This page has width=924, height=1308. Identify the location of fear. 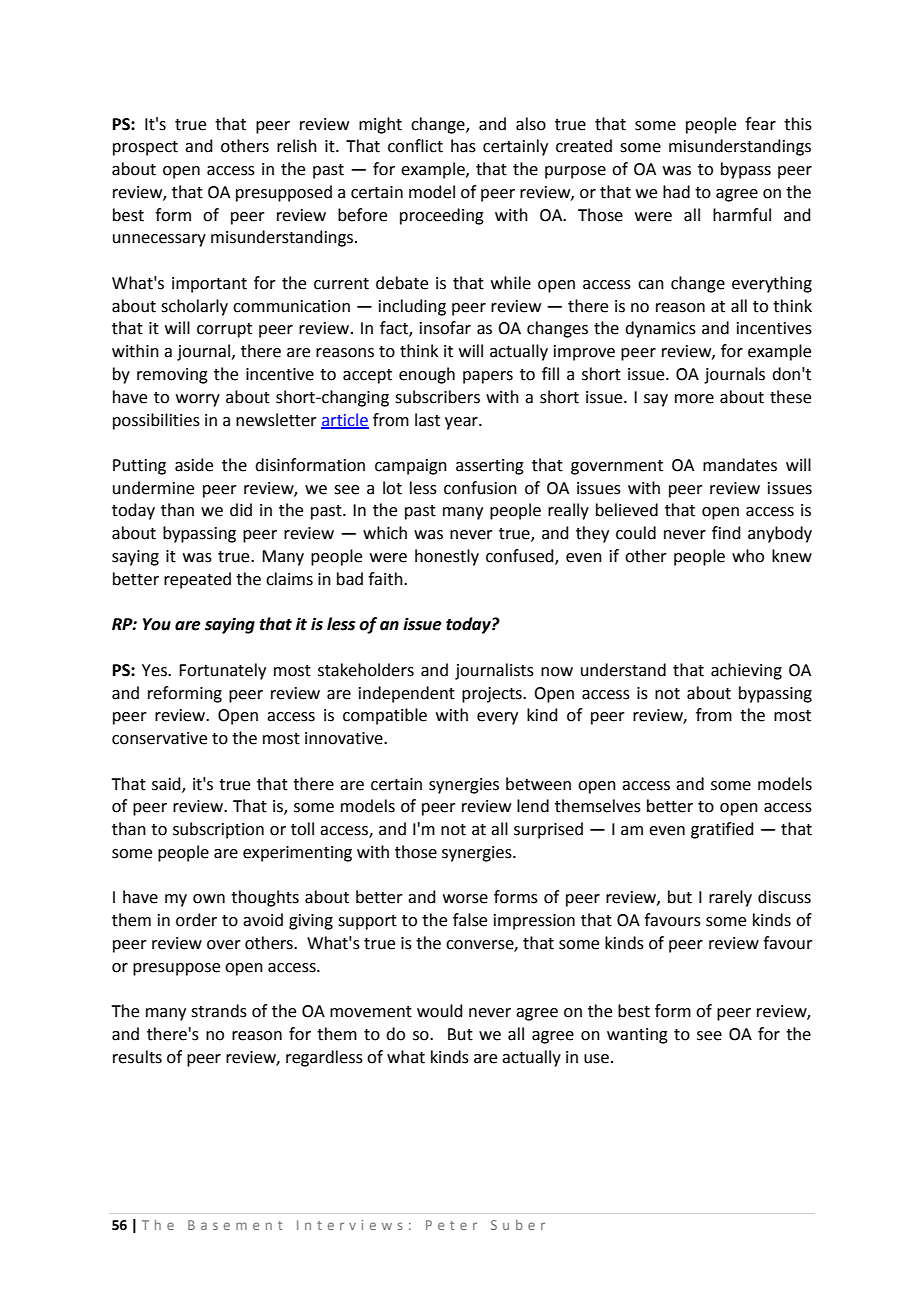
(760, 124).
